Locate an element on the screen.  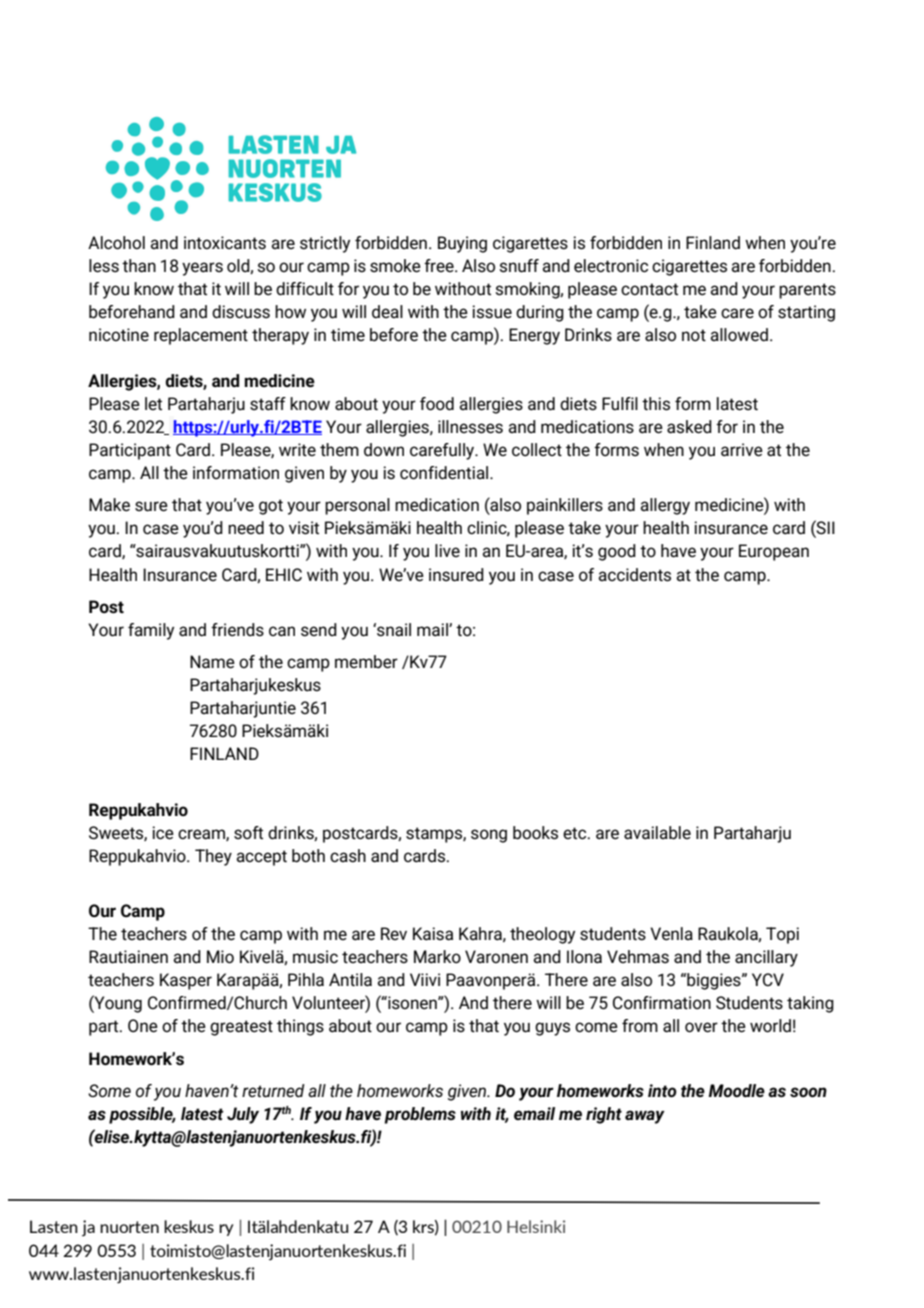
Helsinki is located at coordinates (536, 1226).
